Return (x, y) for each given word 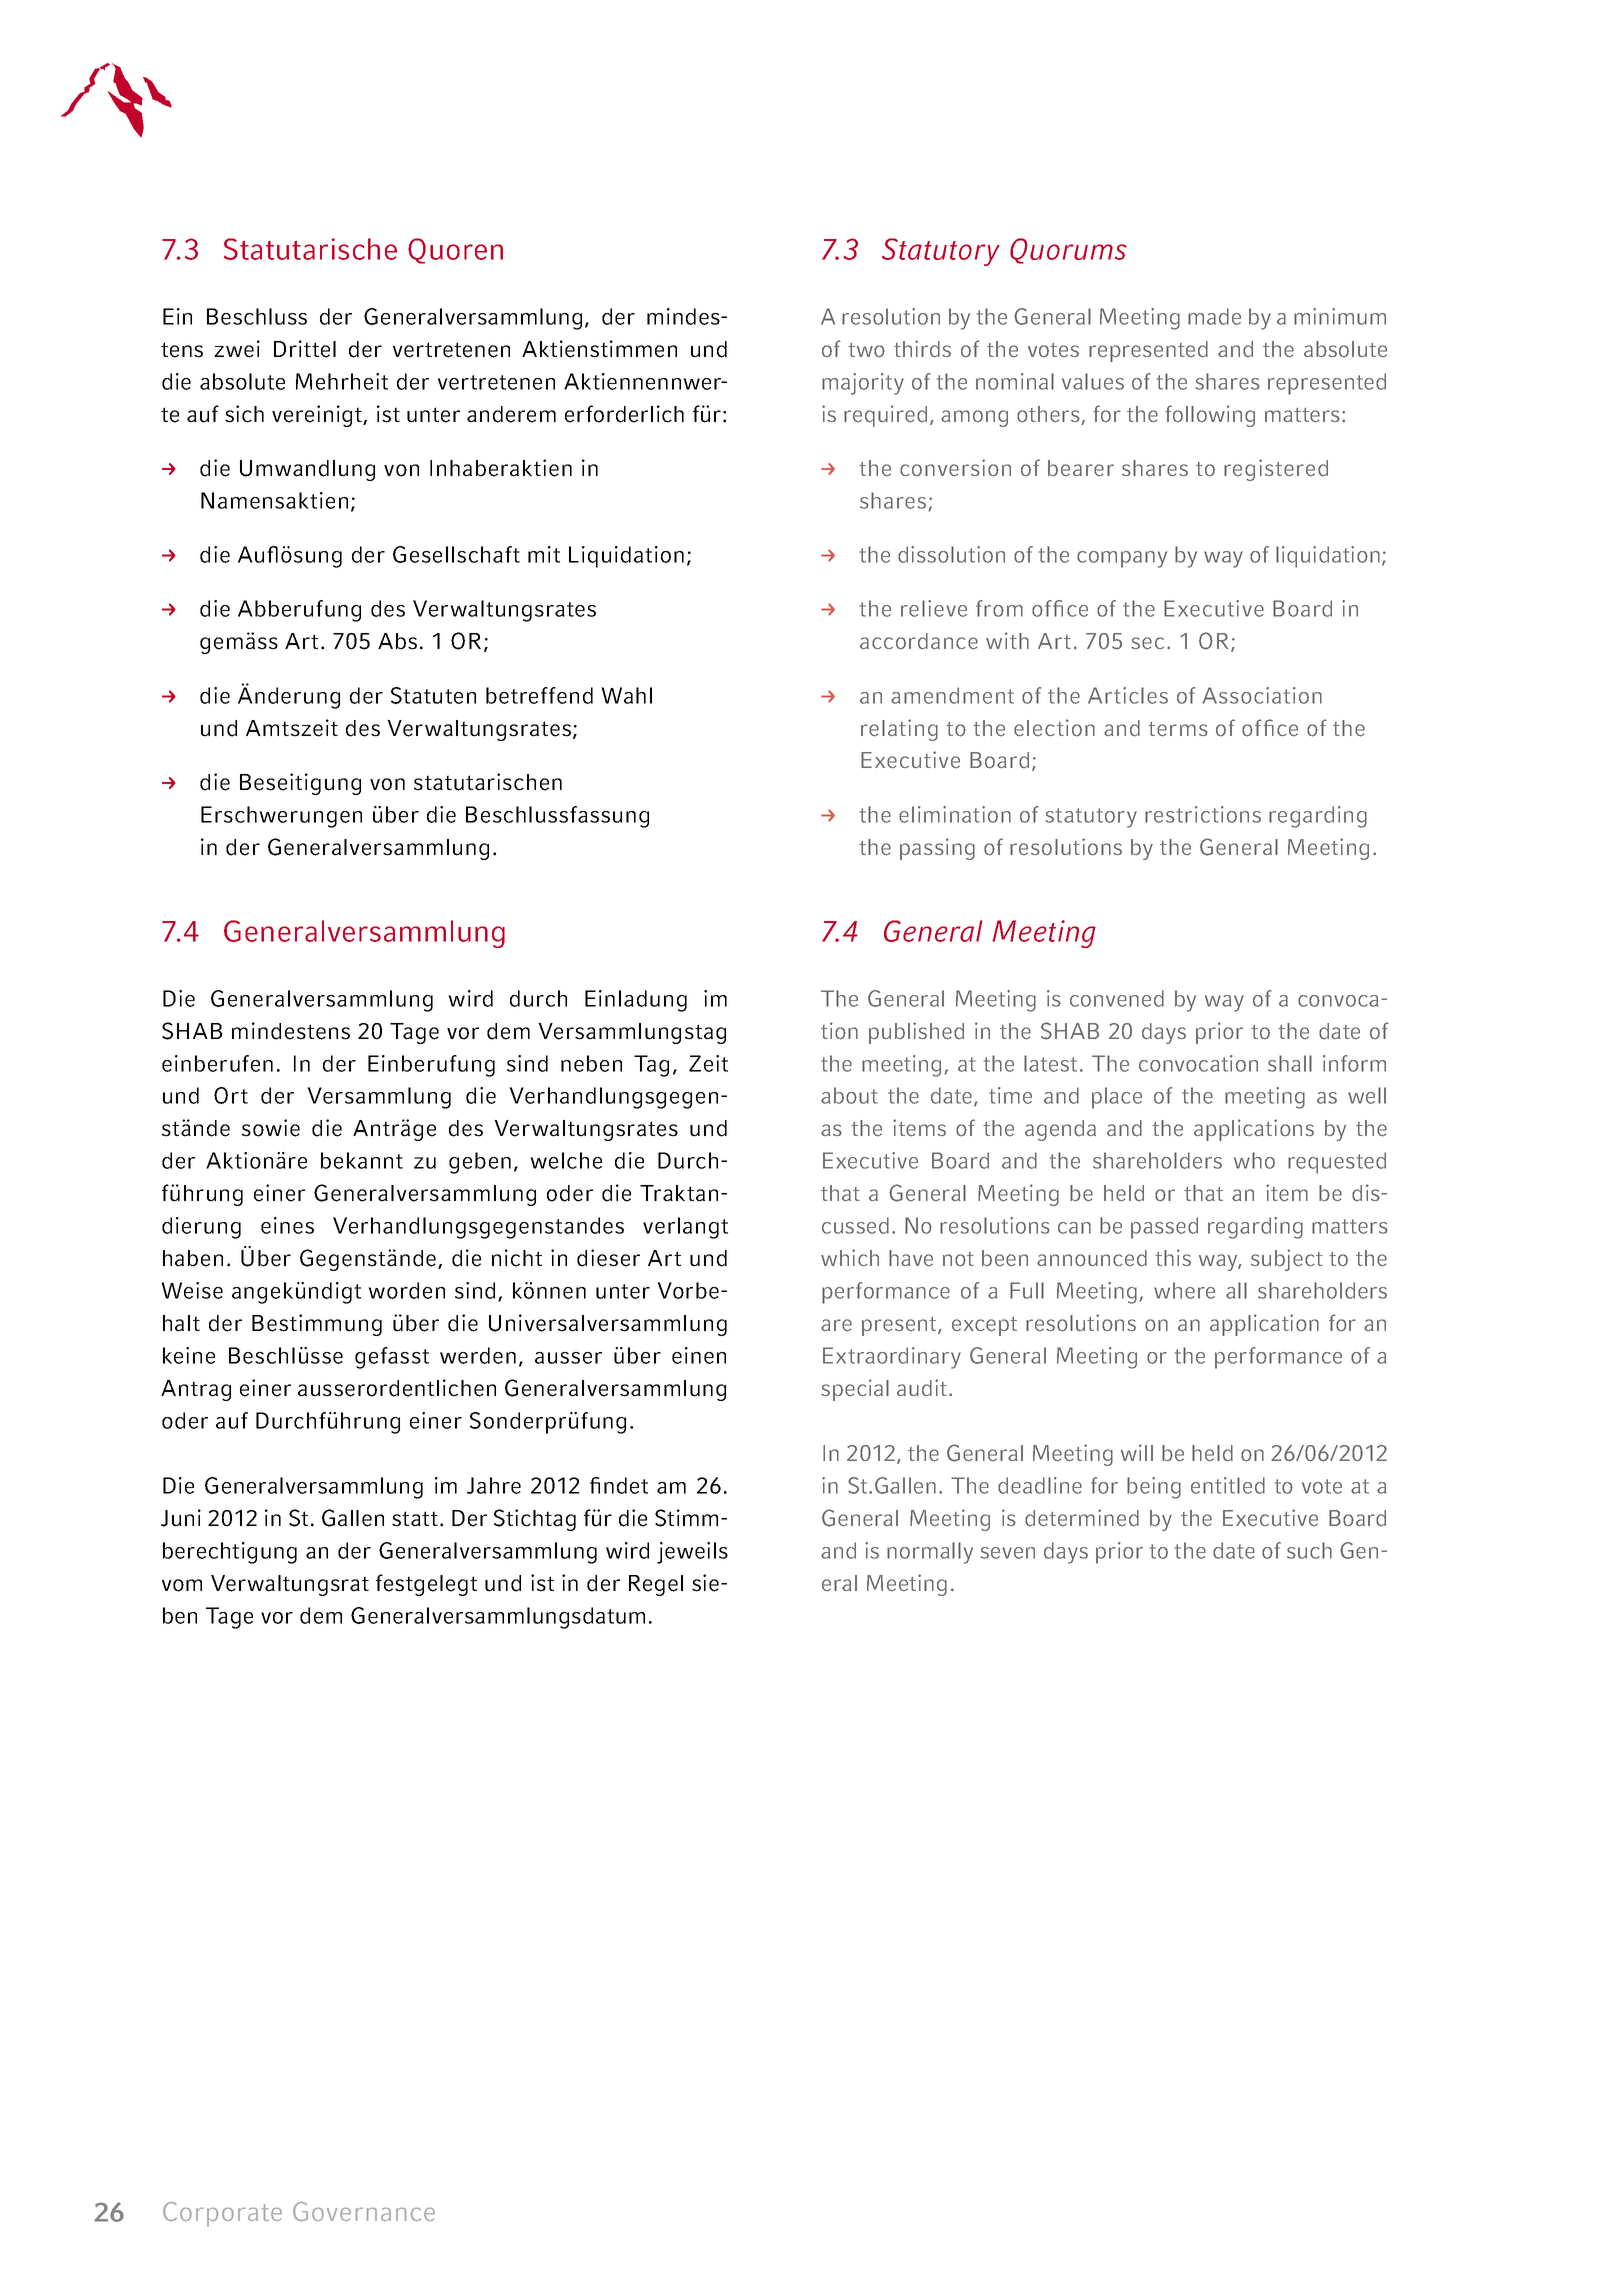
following (1210, 416)
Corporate (222, 2214)
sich (244, 414)
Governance (364, 2211)
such (1309, 1550)
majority (863, 384)
